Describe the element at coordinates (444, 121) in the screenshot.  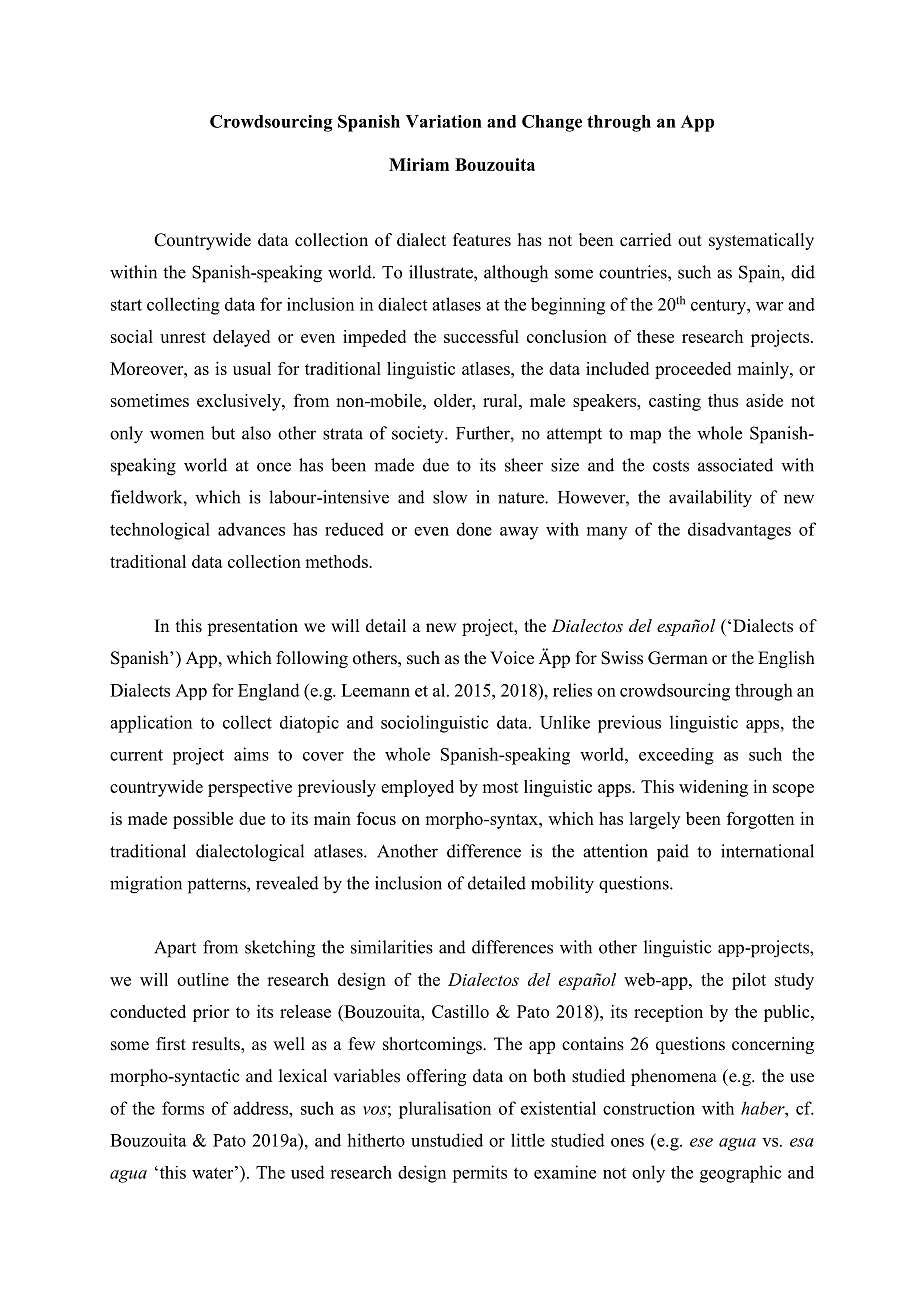
I see `Variation` at that location.
